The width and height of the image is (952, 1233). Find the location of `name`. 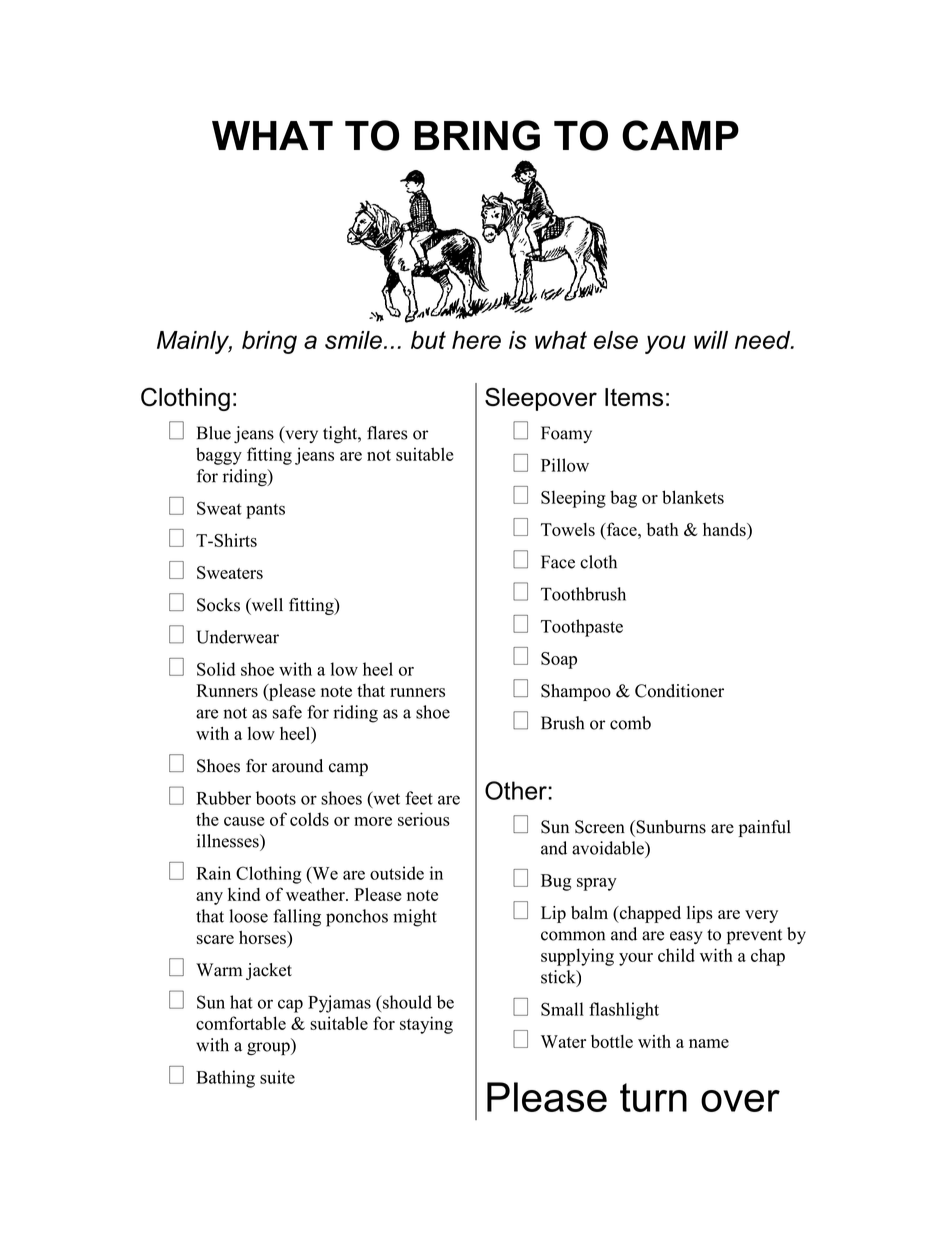

name is located at coordinates (709, 1043).
